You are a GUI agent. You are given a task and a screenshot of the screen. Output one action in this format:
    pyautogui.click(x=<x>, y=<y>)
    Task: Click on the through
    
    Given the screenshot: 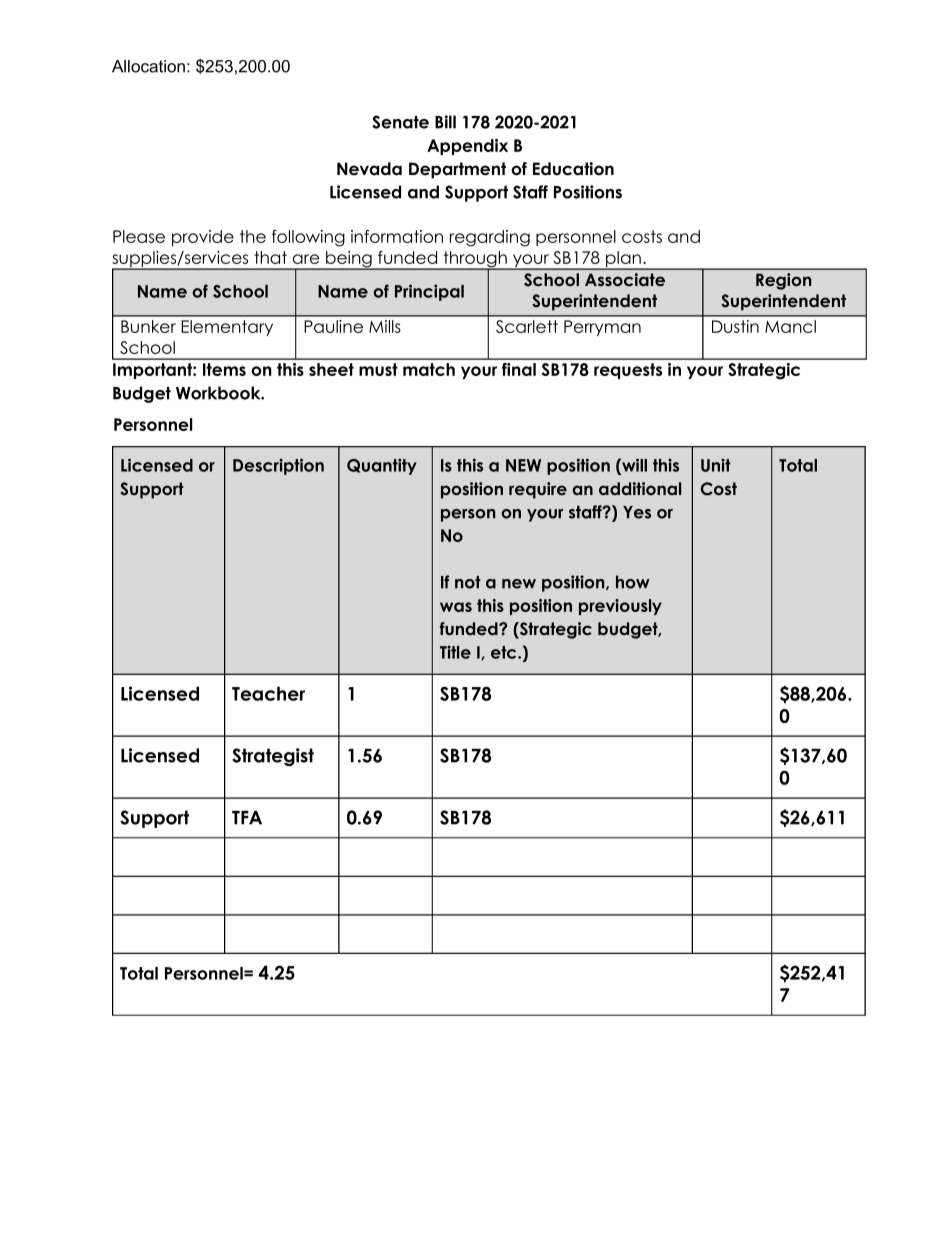 What is the action you would take?
    pyautogui.click(x=475, y=260)
